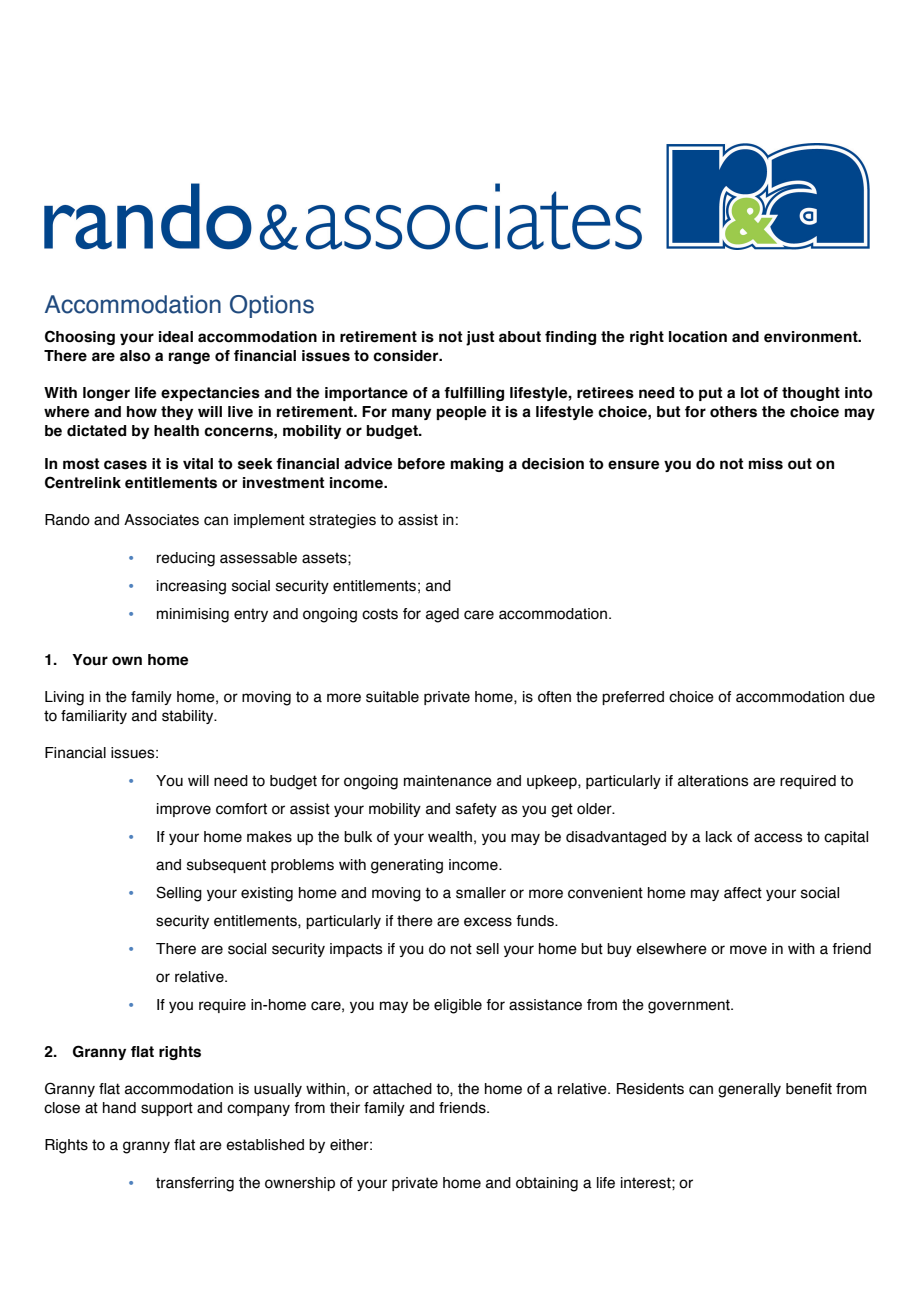 The width and height of the screenshot is (924, 1308). What do you see at coordinates (547, 1184) in the screenshot?
I see `obtaining` at bounding box center [547, 1184].
